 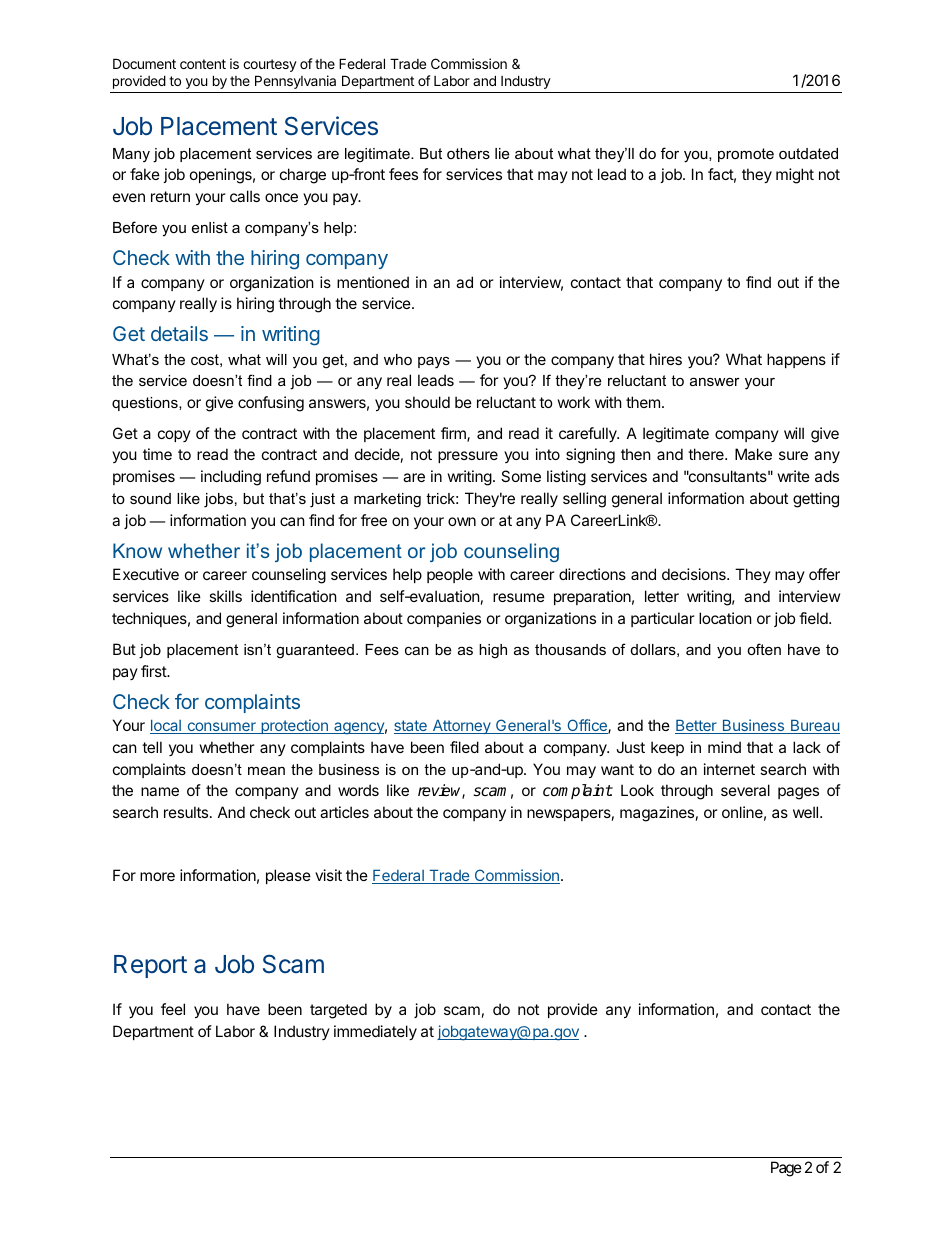 What do you see at coordinates (796, 360) in the page?
I see `happens` at bounding box center [796, 360].
